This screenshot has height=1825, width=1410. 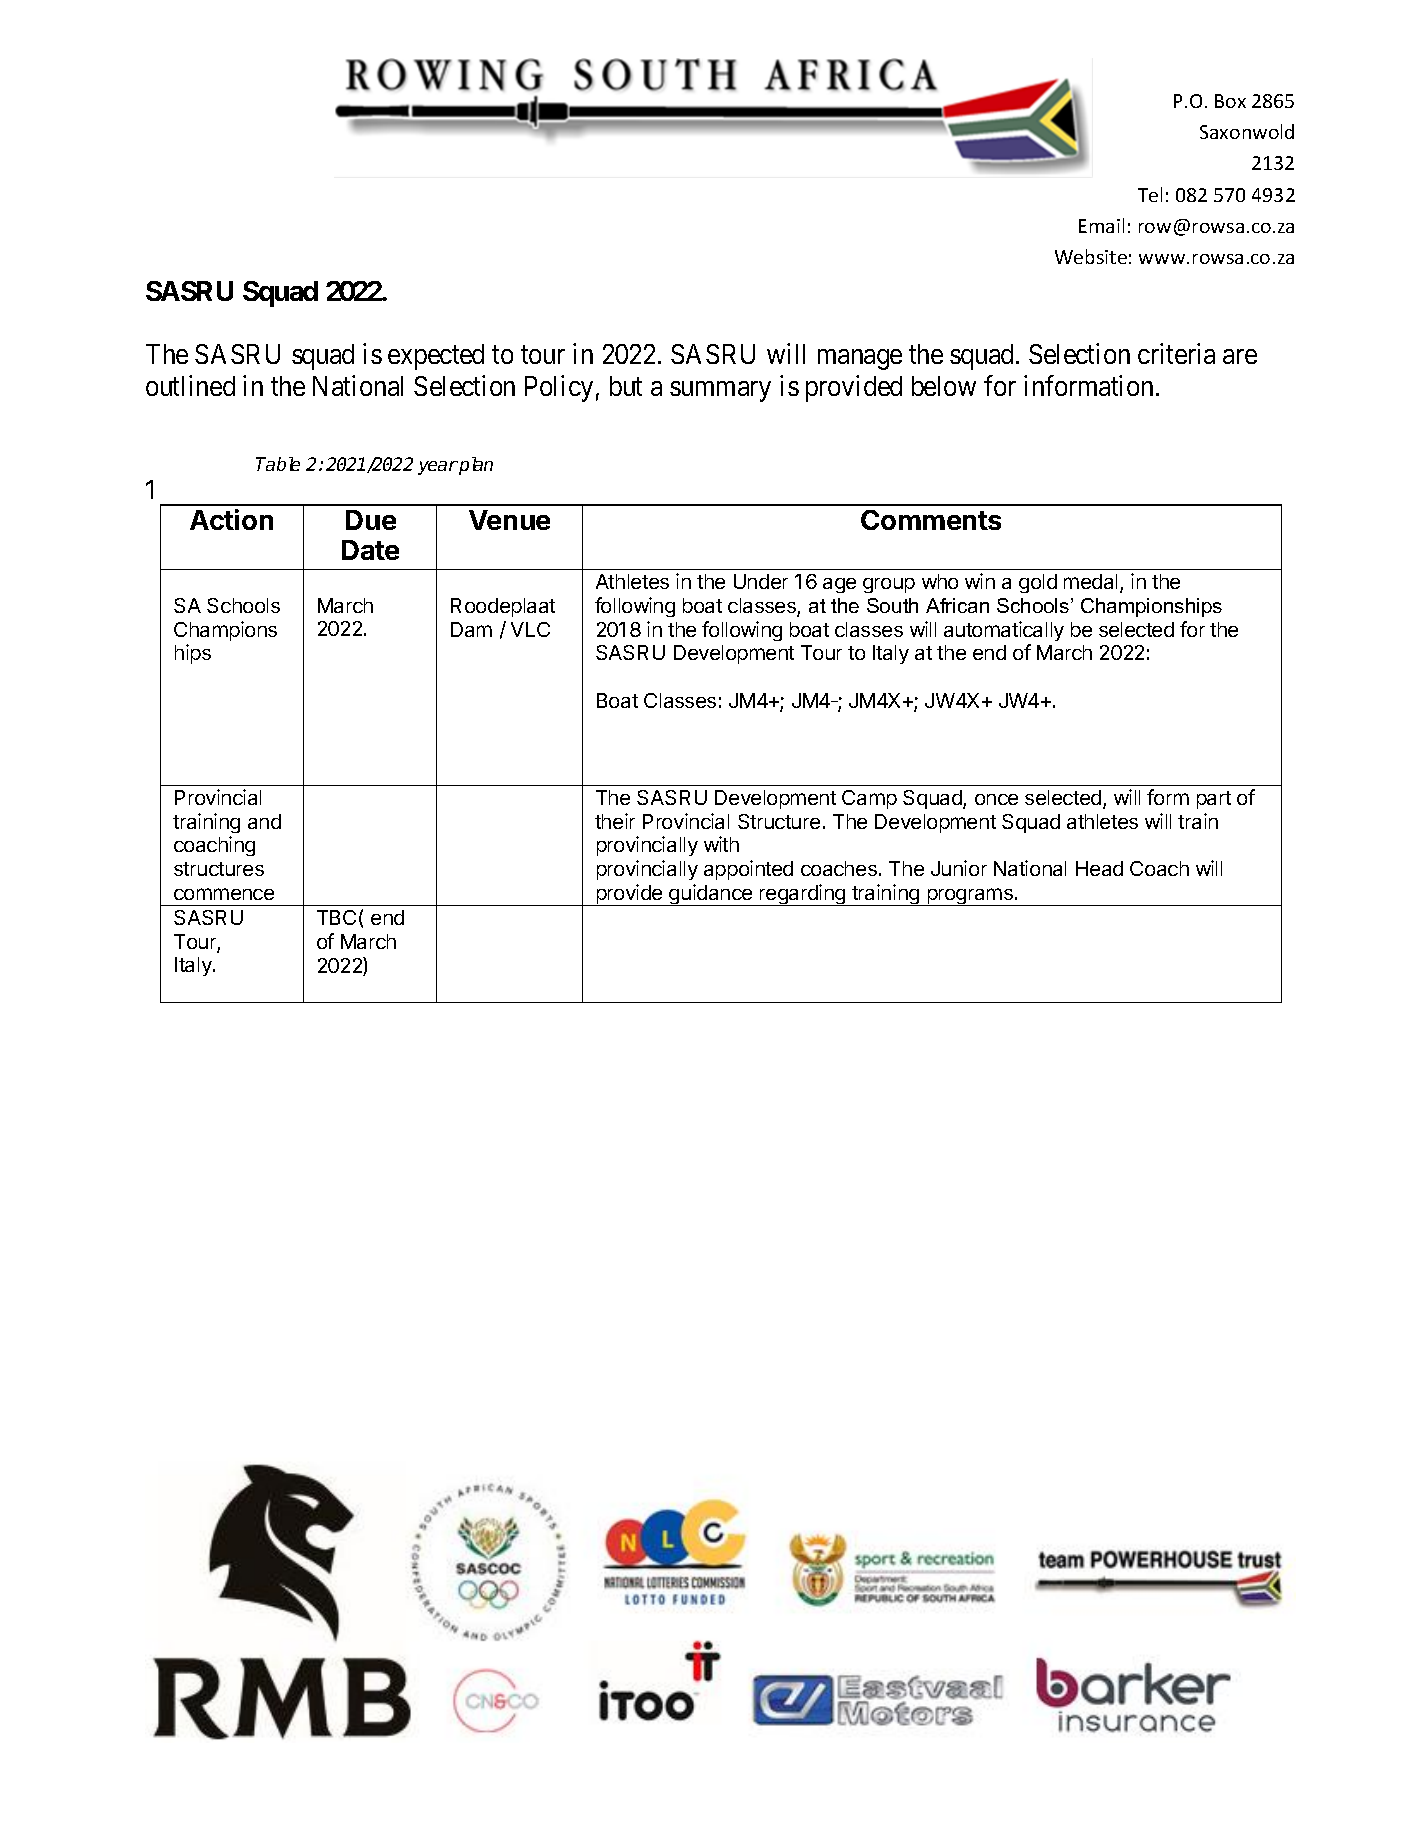 What do you see at coordinates (931, 520) in the screenshot?
I see `Comments` at bounding box center [931, 520].
